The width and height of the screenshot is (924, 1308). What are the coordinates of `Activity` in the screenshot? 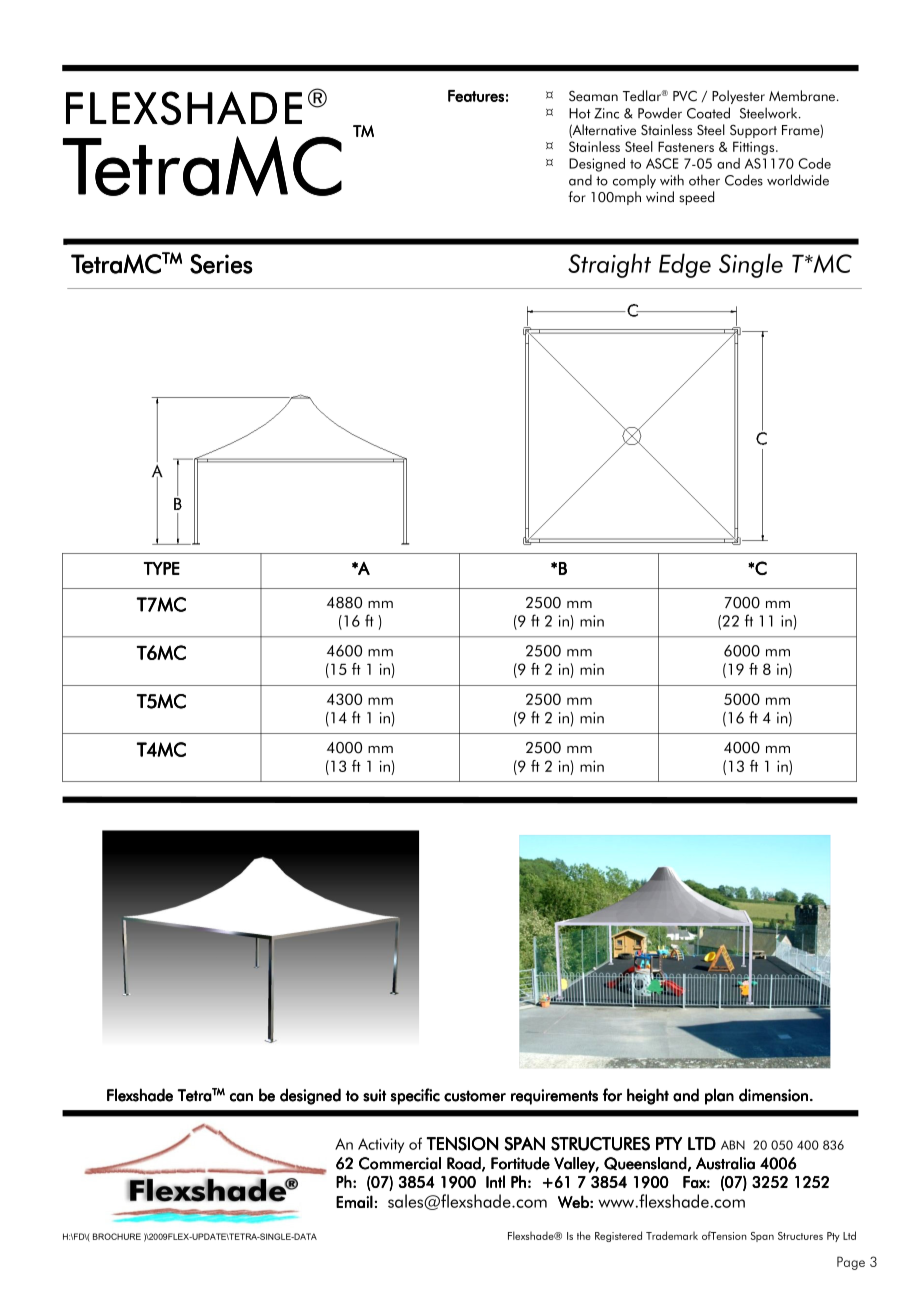 It's located at (381, 1145).
